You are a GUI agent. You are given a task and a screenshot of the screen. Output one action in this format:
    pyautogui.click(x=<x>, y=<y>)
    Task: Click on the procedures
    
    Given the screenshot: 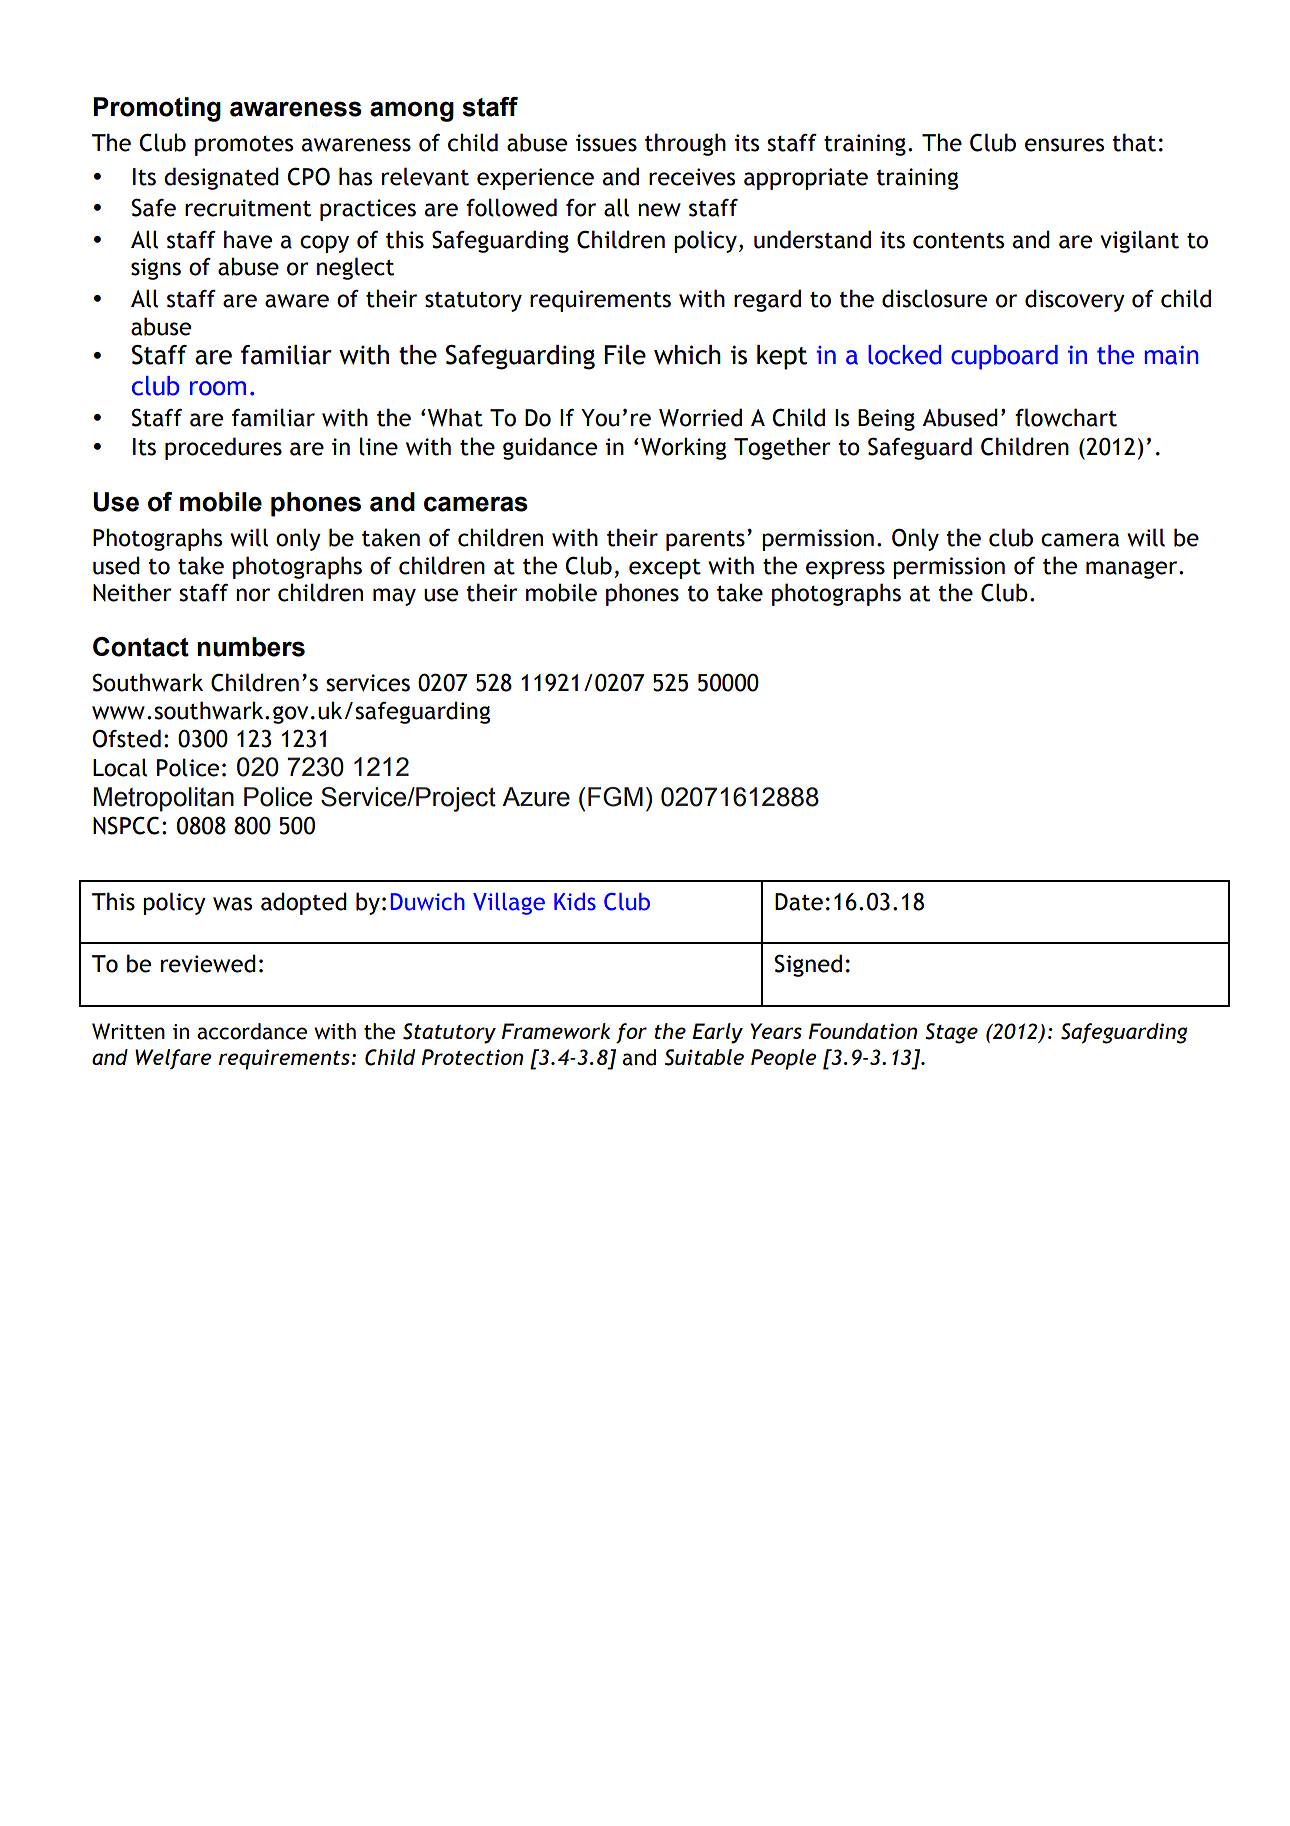 What is the action you would take?
    pyautogui.click(x=223, y=448)
